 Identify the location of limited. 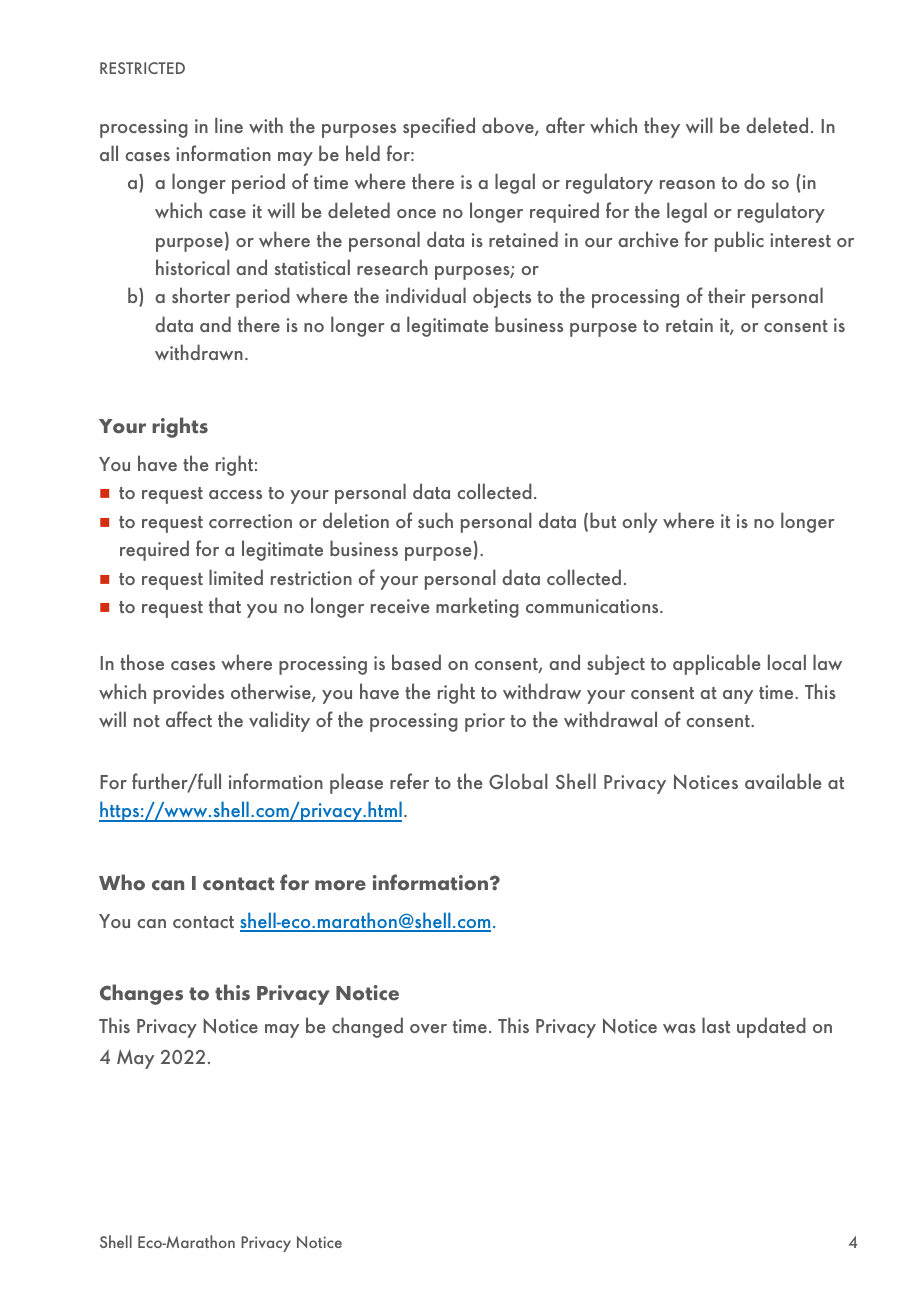
(236, 577).
